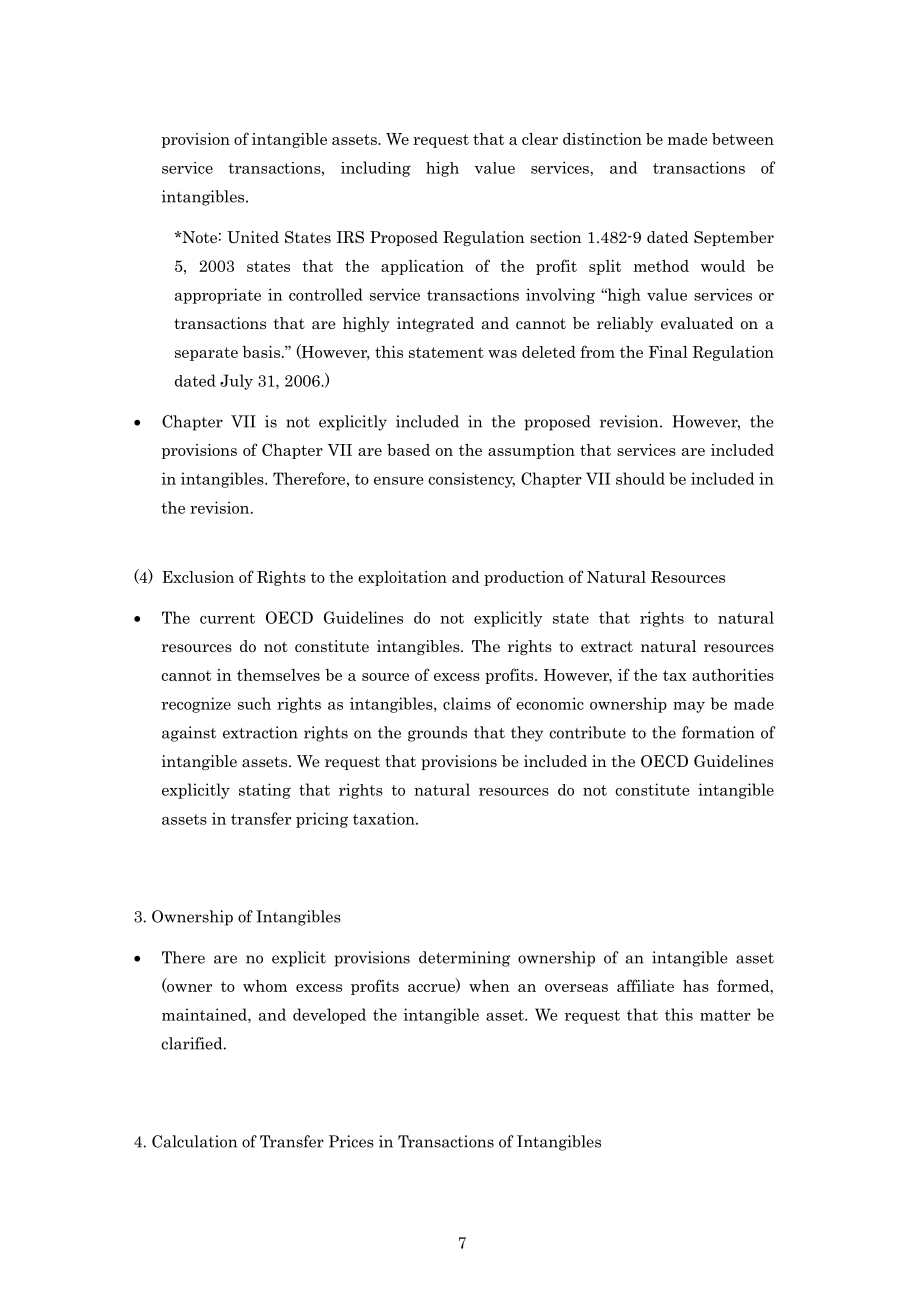 The width and height of the page is (924, 1308). Describe the element at coordinates (743, 139) in the page. I see `between` at that location.
